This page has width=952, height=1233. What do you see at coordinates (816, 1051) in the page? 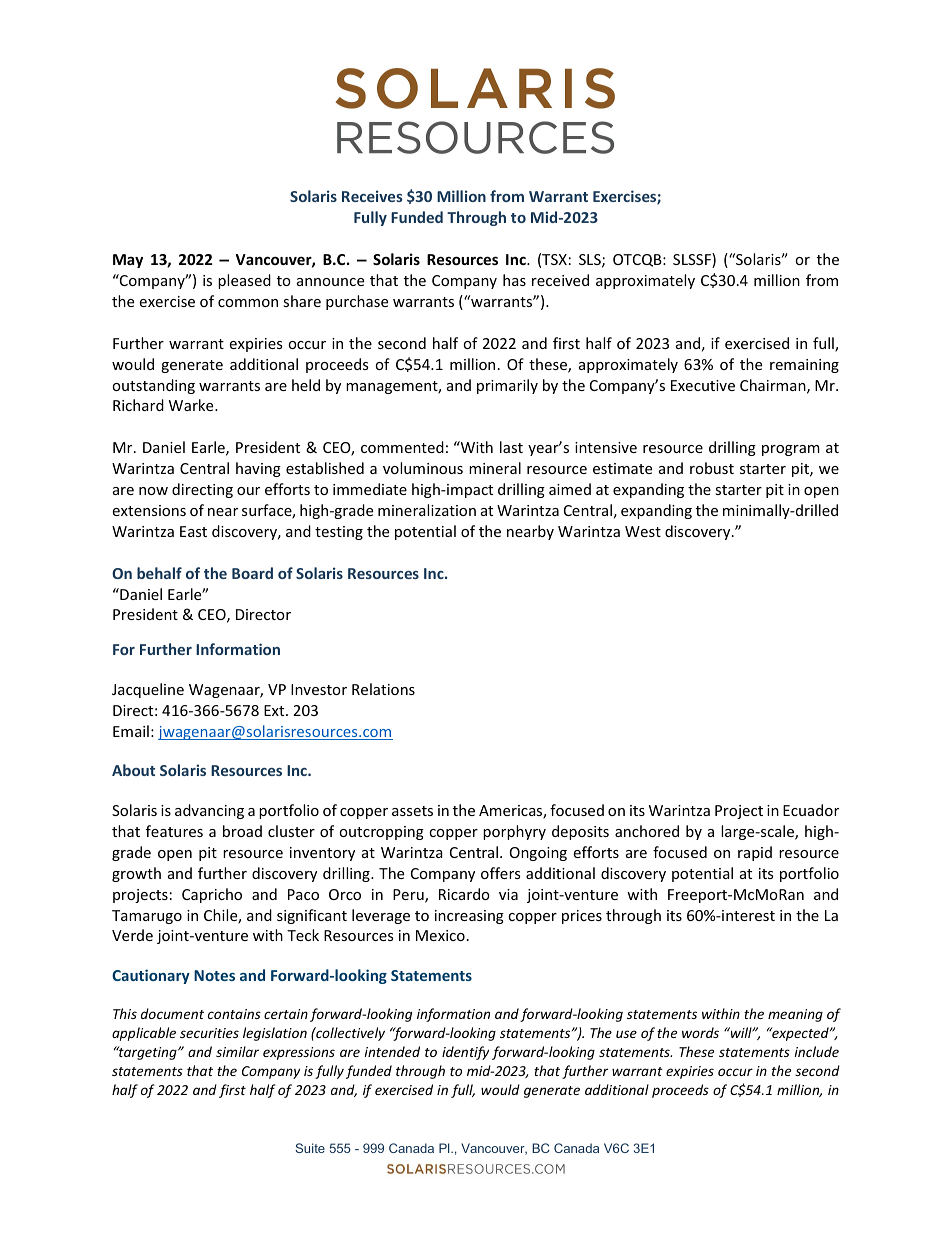
I see `include` at bounding box center [816, 1051].
